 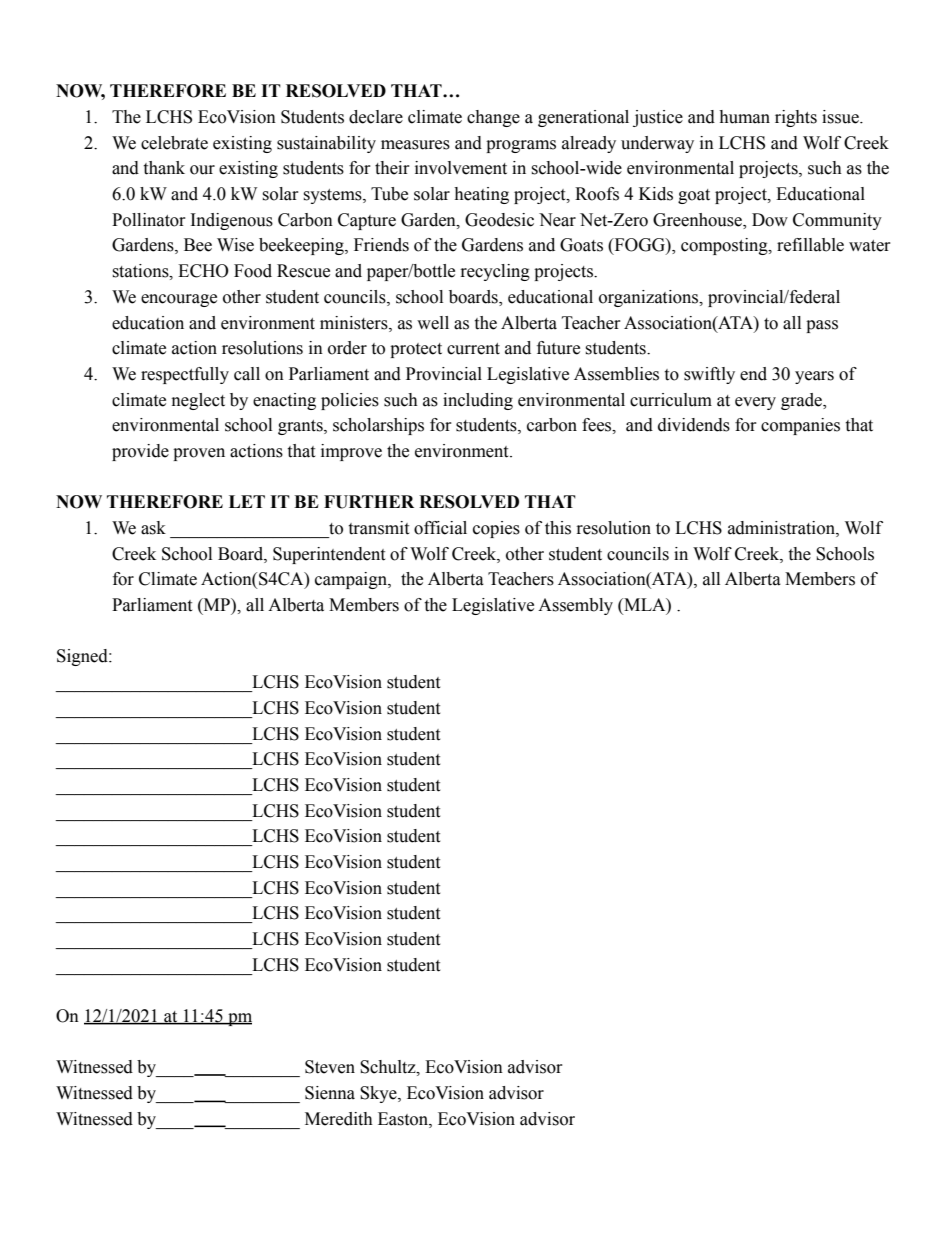 What do you see at coordinates (379, 1094) in the image?
I see `Skye` at bounding box center [379, 1094].
